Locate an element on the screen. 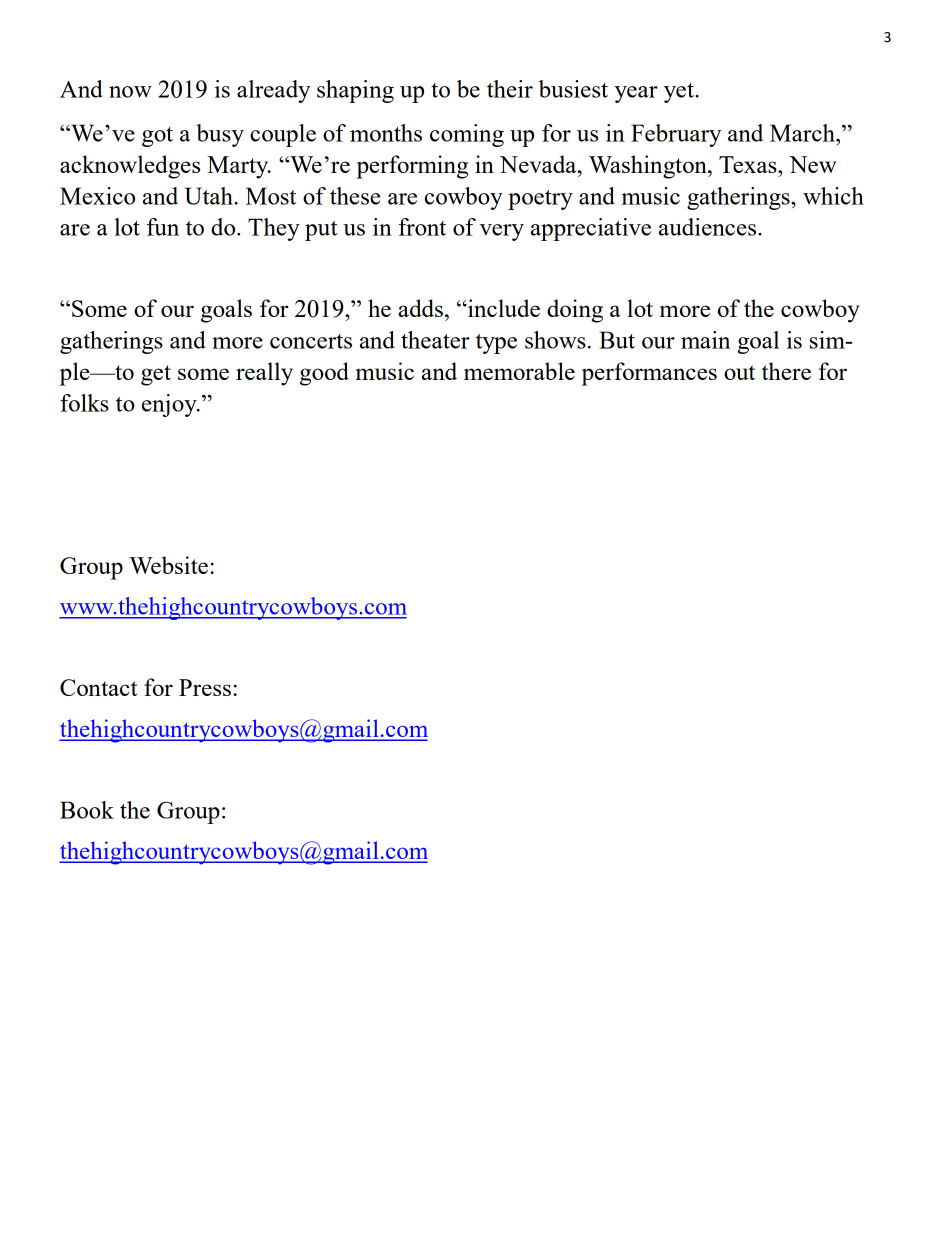  really is located at coordinates (264, 374).
